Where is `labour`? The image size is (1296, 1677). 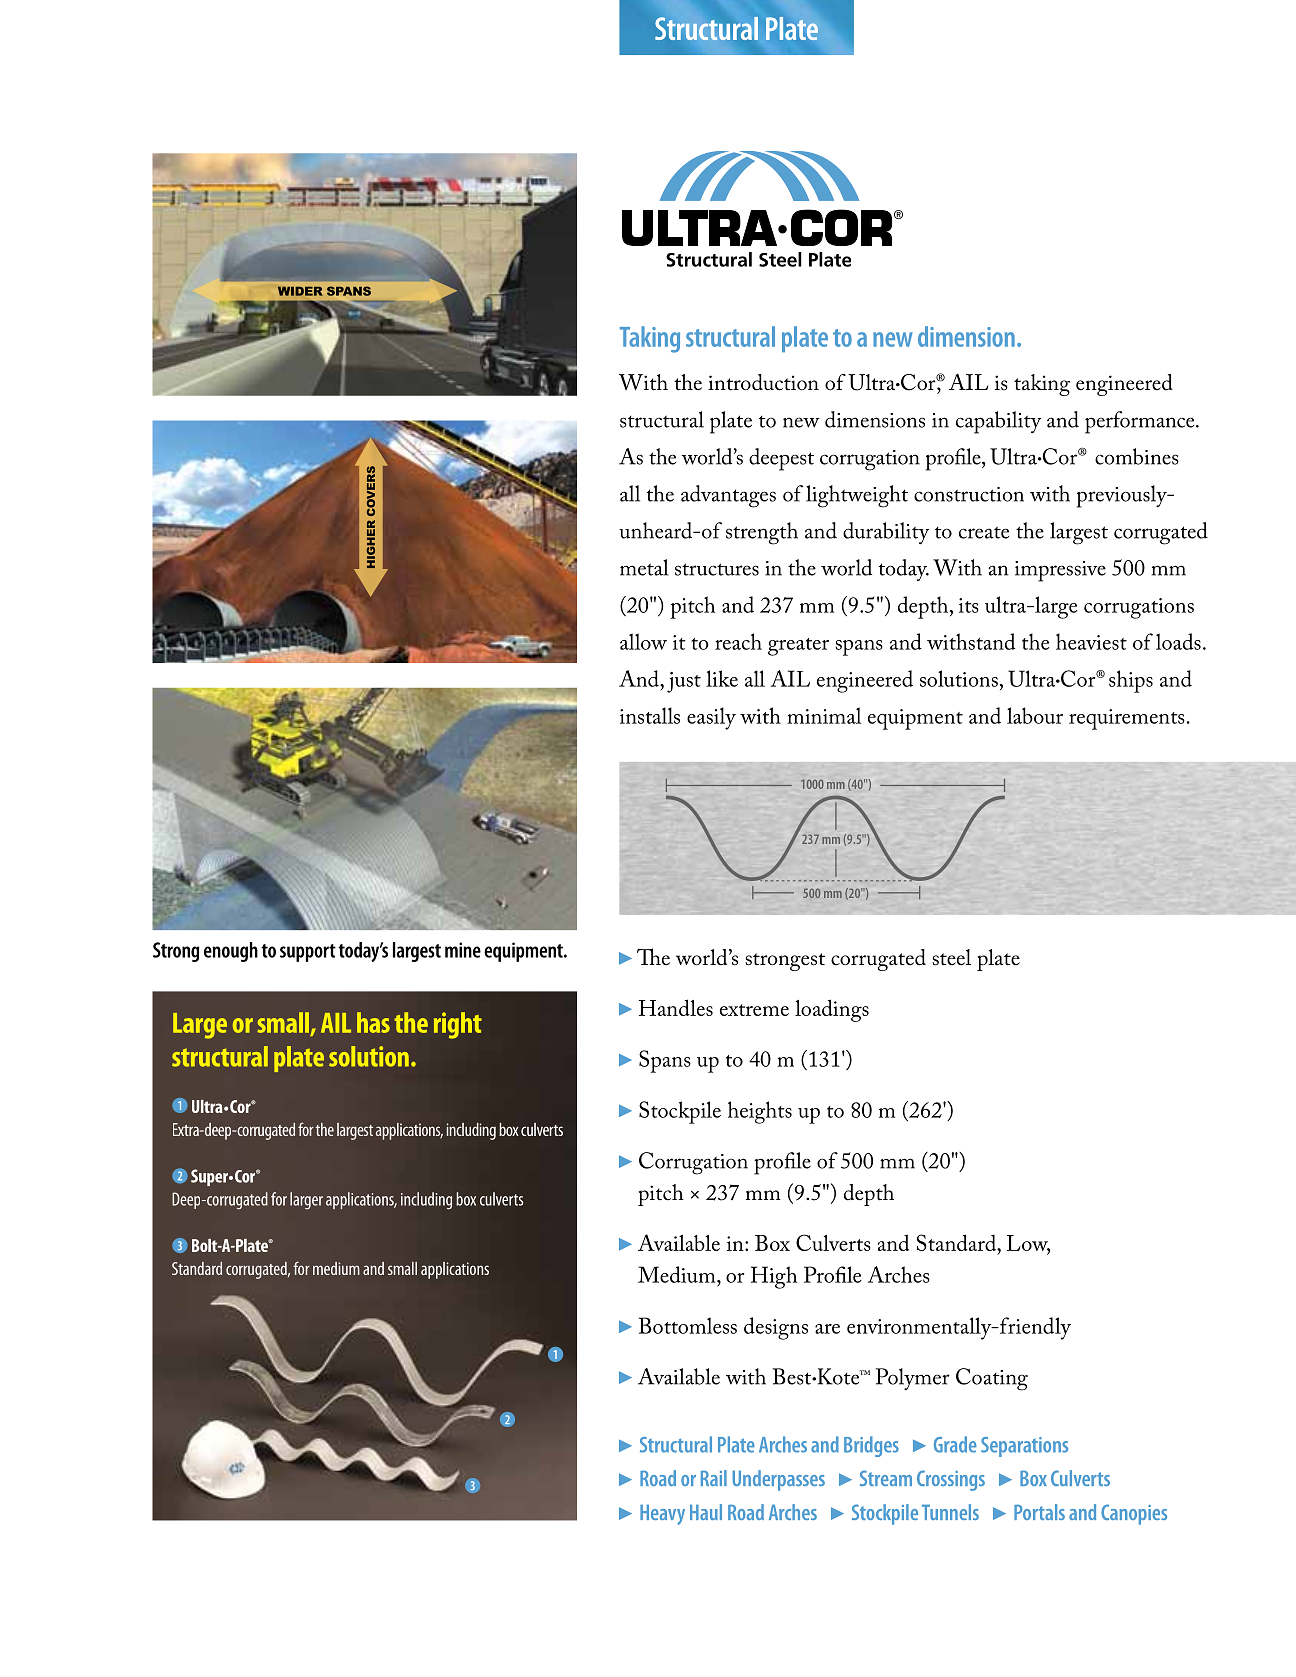 labour is located at coordinates (1035, 715).
